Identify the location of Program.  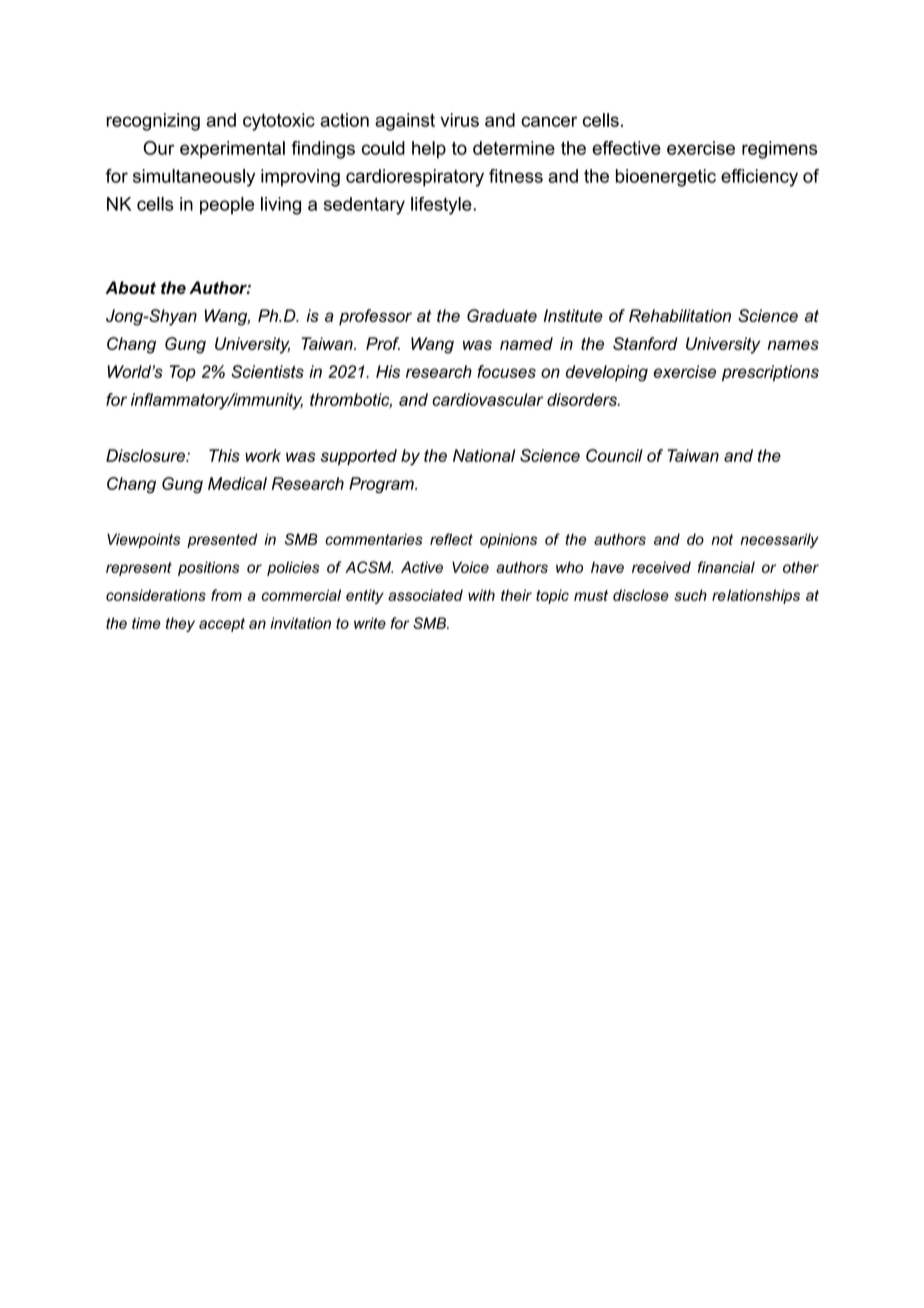
(382, 485).
